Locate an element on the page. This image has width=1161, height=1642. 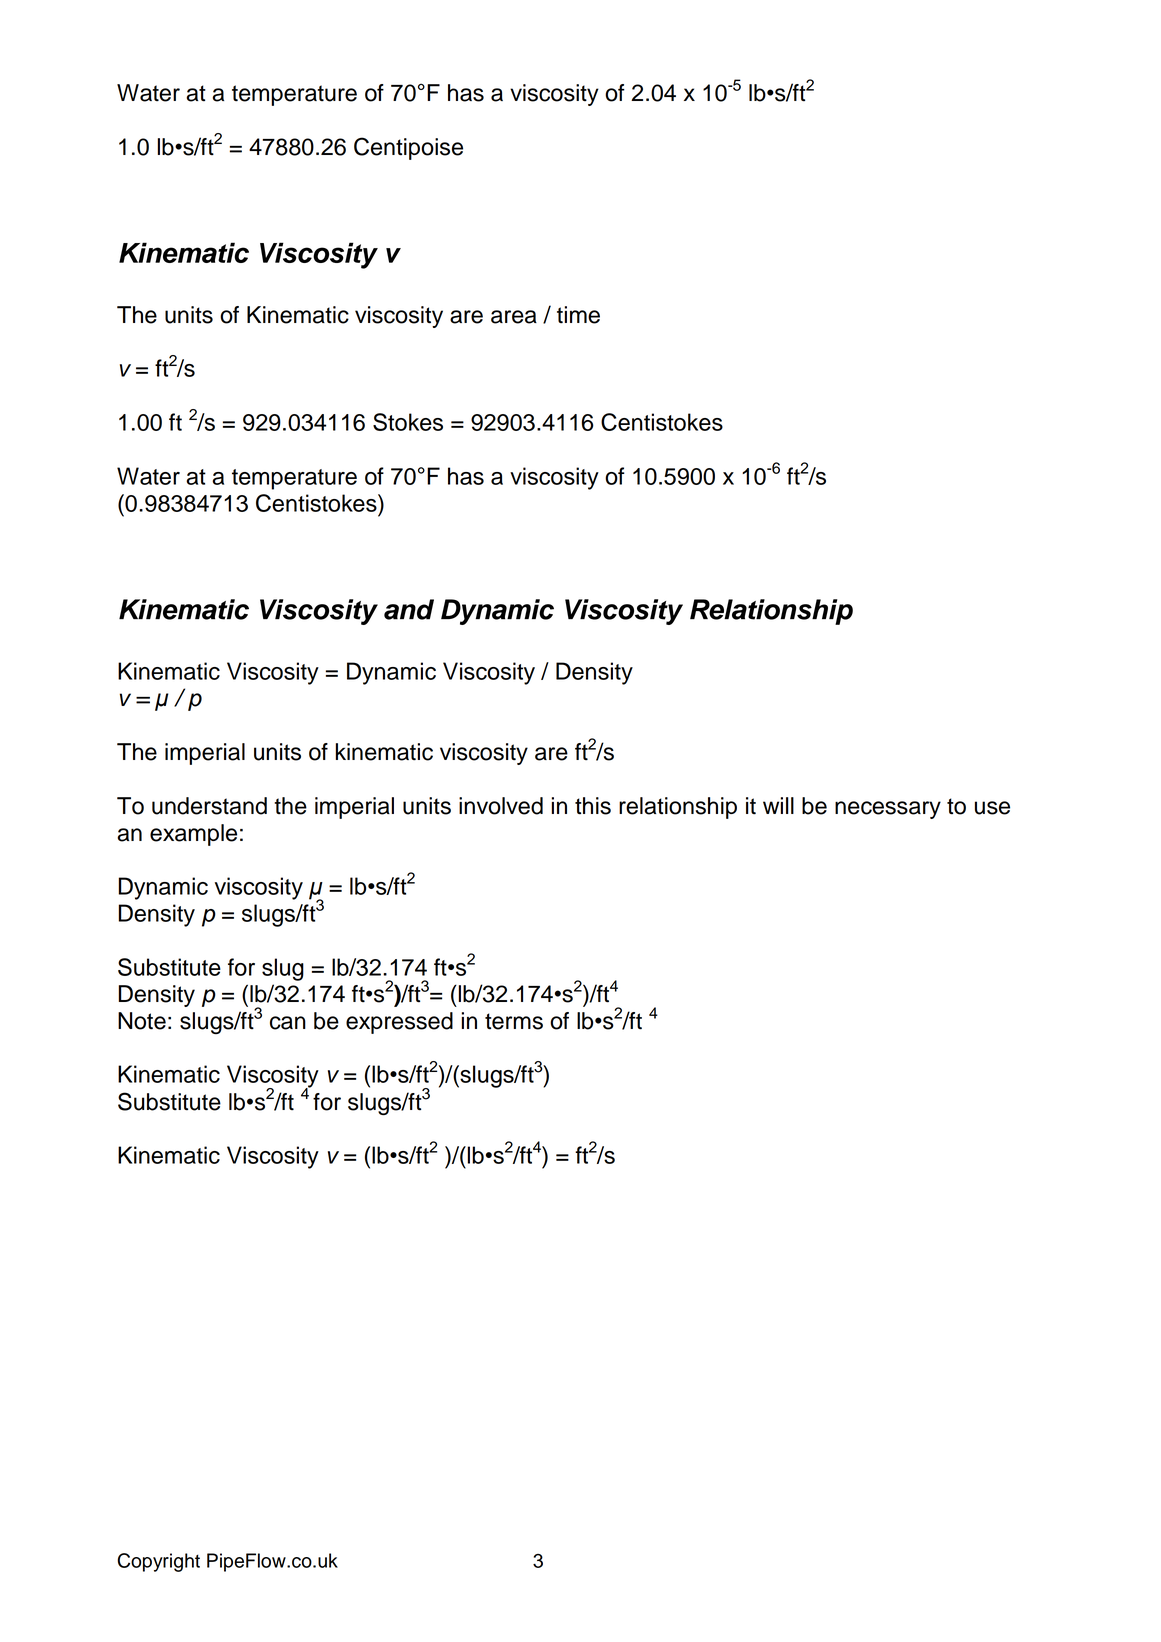
Copyright is located at coordinates (159, 1562).
